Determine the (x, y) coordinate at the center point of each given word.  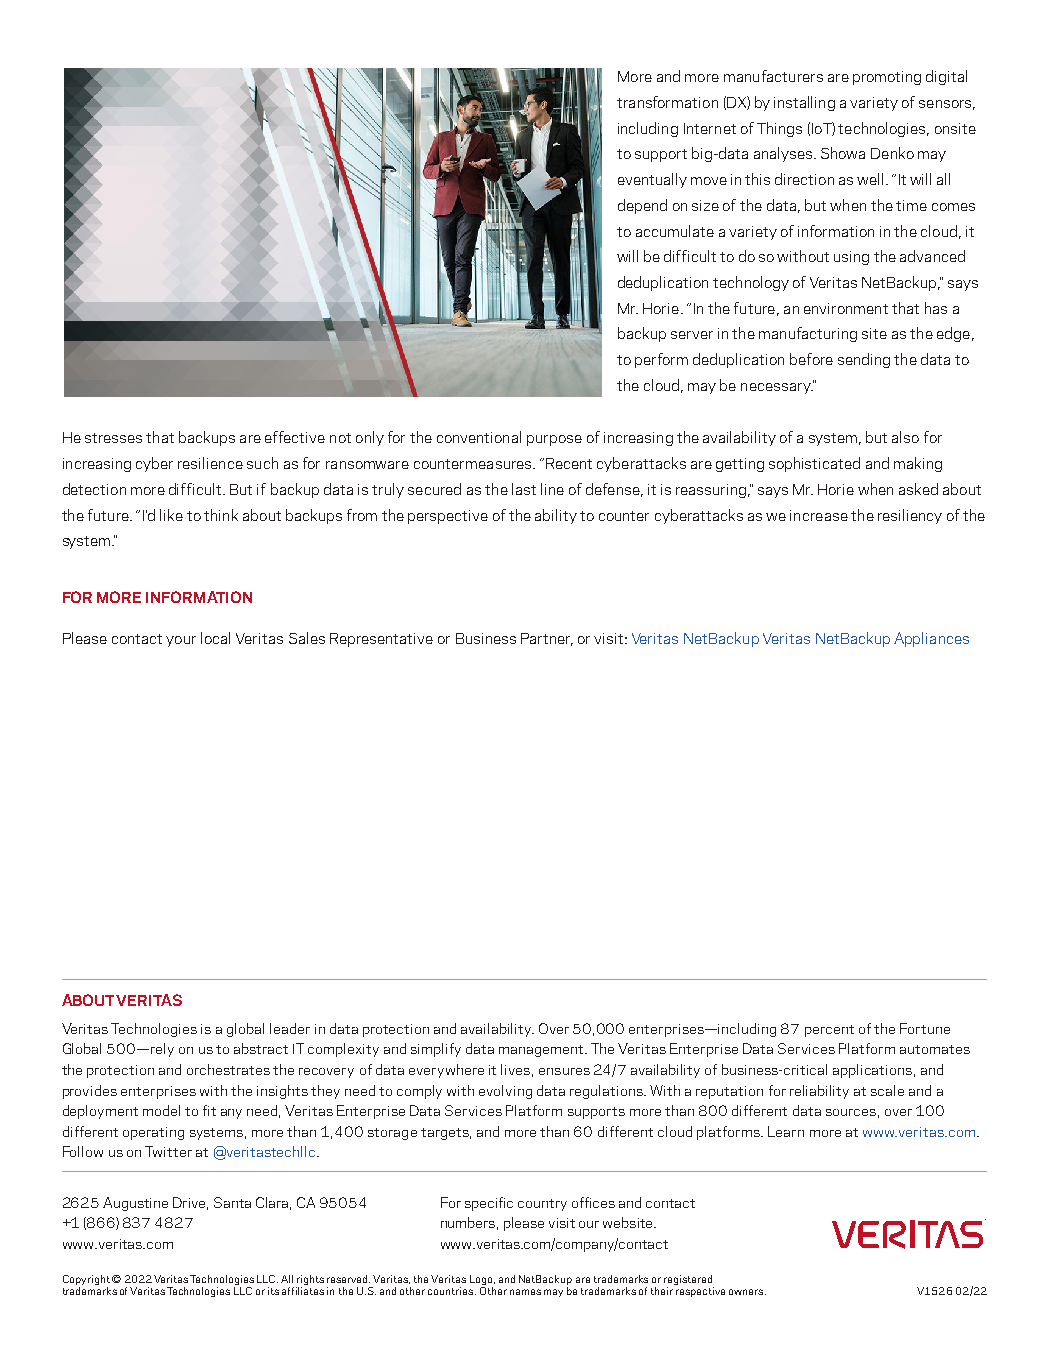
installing (804, 103)
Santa (232, 1202)
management (543, 1051)
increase (819, 515)
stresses (113, 438)
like (171, 515)
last (524, 489)
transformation (667, 102)
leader (290, 1028)
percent (829, 1031)
